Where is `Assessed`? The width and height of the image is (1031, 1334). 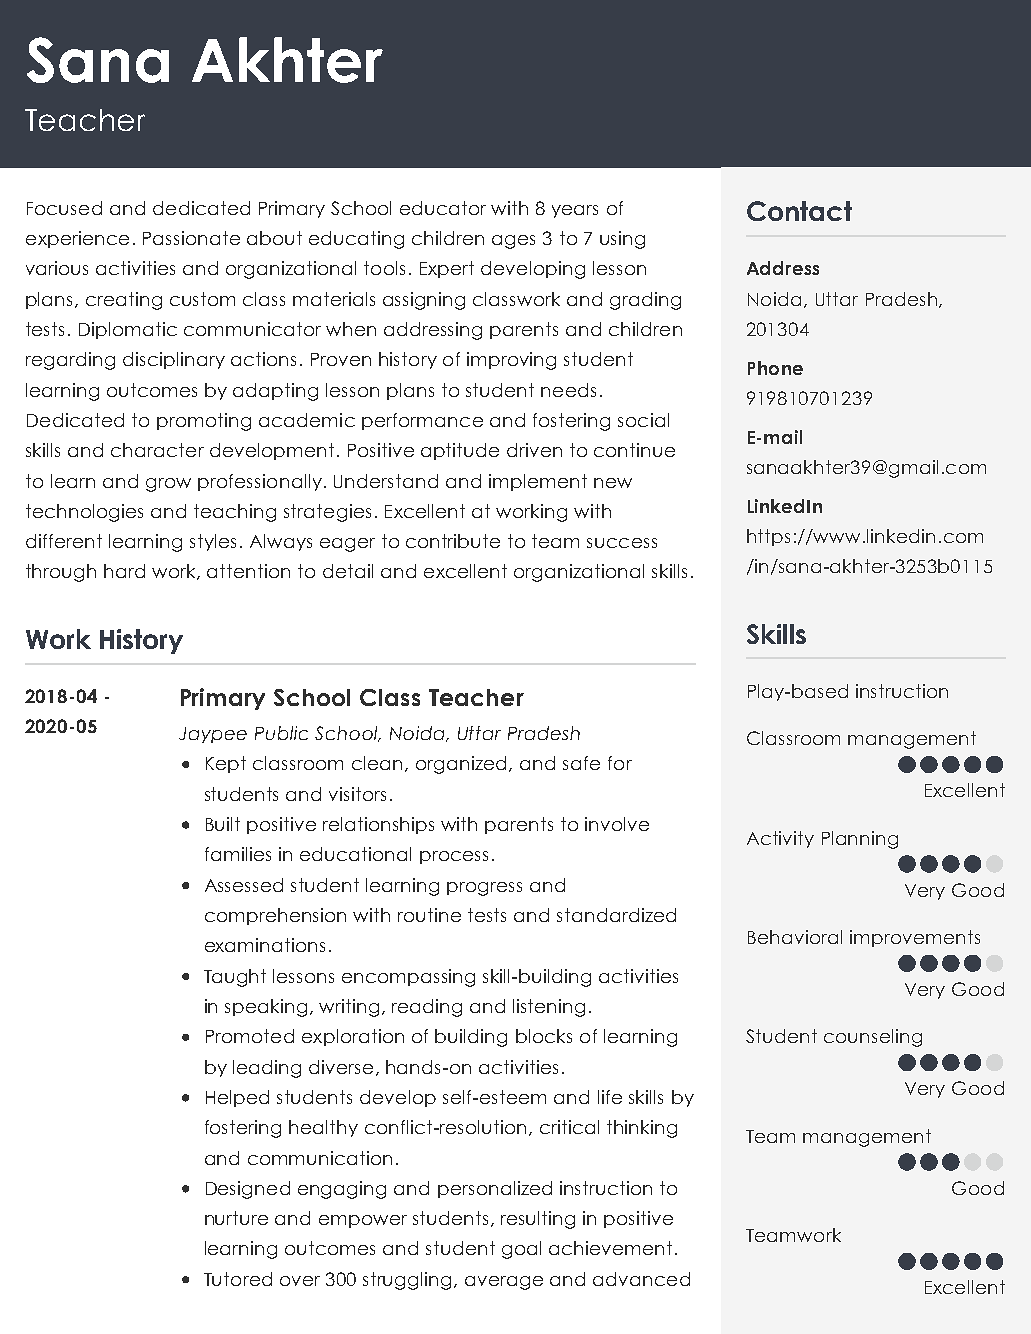 Assessed is located at coordinates (244, 885).
